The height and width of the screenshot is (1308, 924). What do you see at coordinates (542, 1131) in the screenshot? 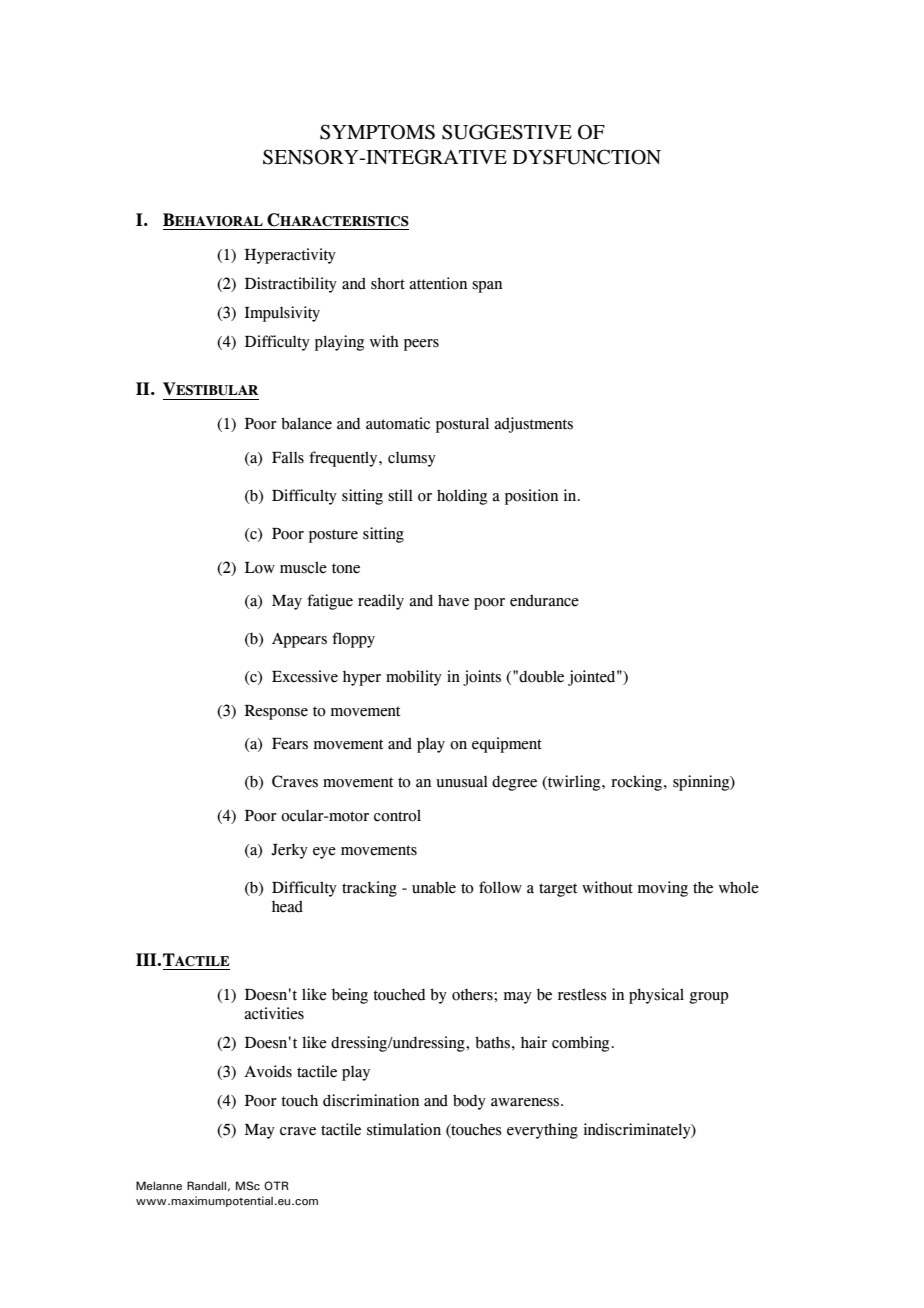
I see `everything` at bounding box center [542, 1131].
